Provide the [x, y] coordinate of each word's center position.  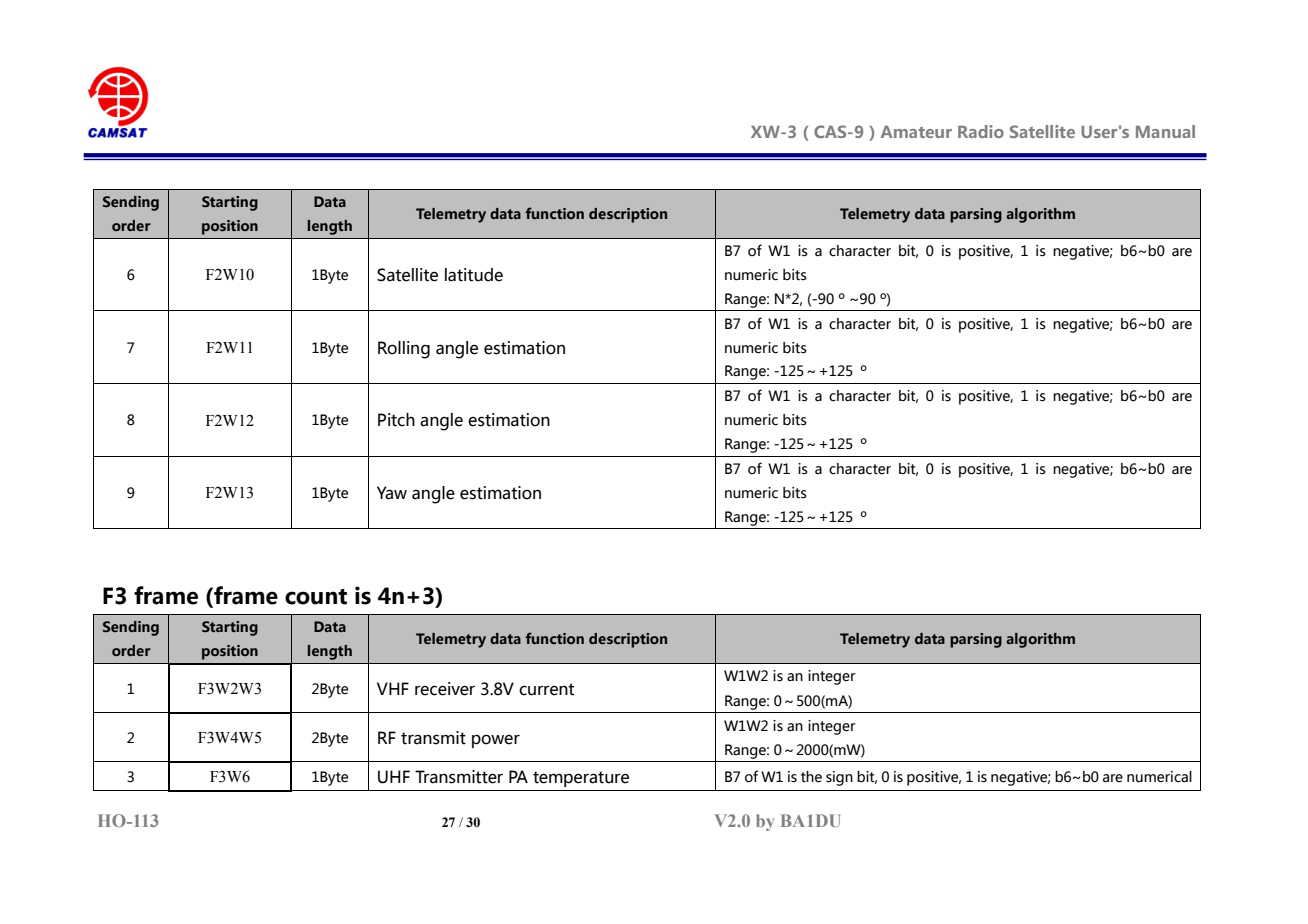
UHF [394, 777]
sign [839, 778]
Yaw [392, 493]
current [546, 689]
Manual [1165, 131]
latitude [474, 275]
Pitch [396, 420]
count [316, 597]
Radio [981, 131]
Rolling [404, 350]
